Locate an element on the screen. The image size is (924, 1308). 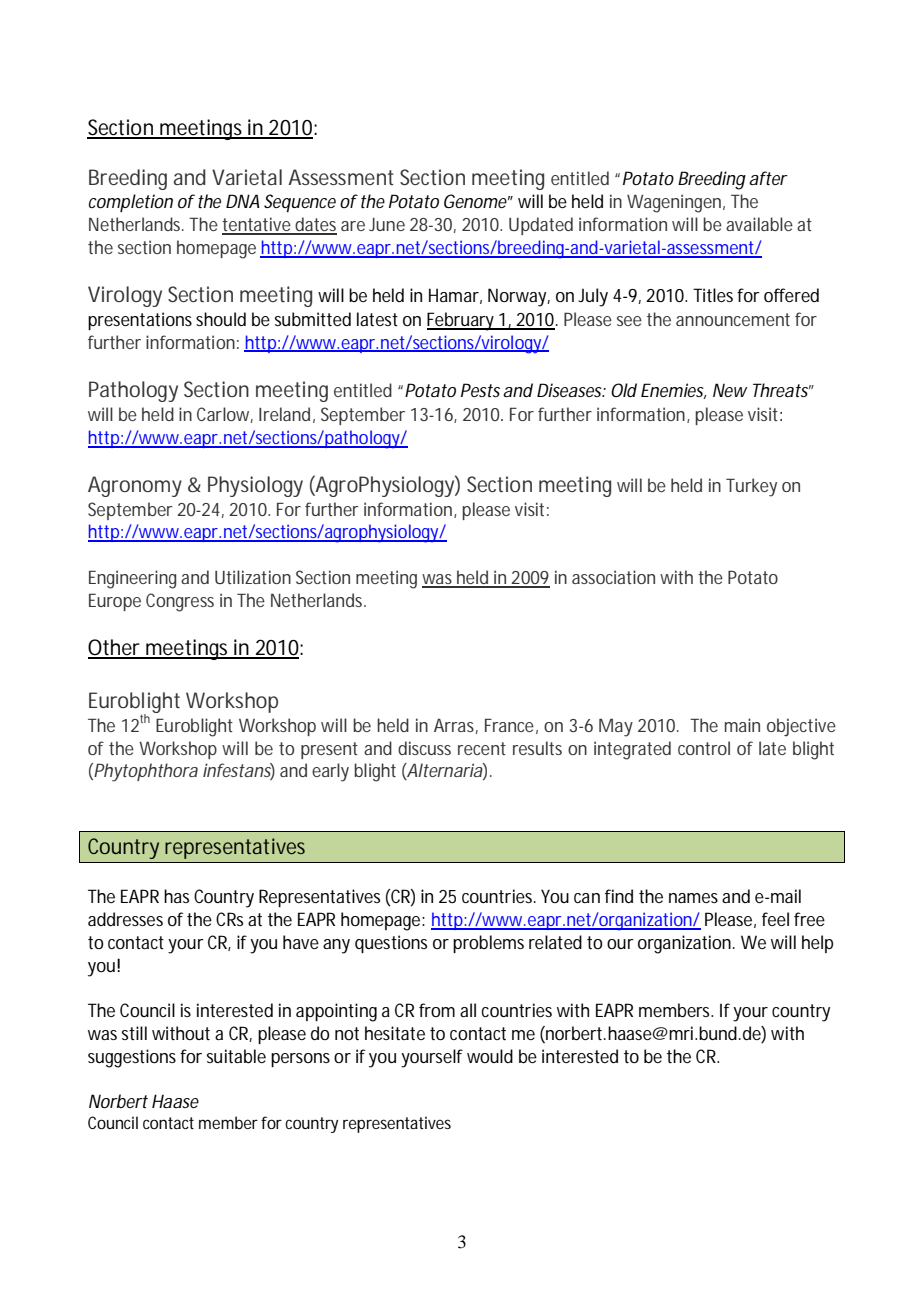
Turkey is located at coordinates (751, 487).
